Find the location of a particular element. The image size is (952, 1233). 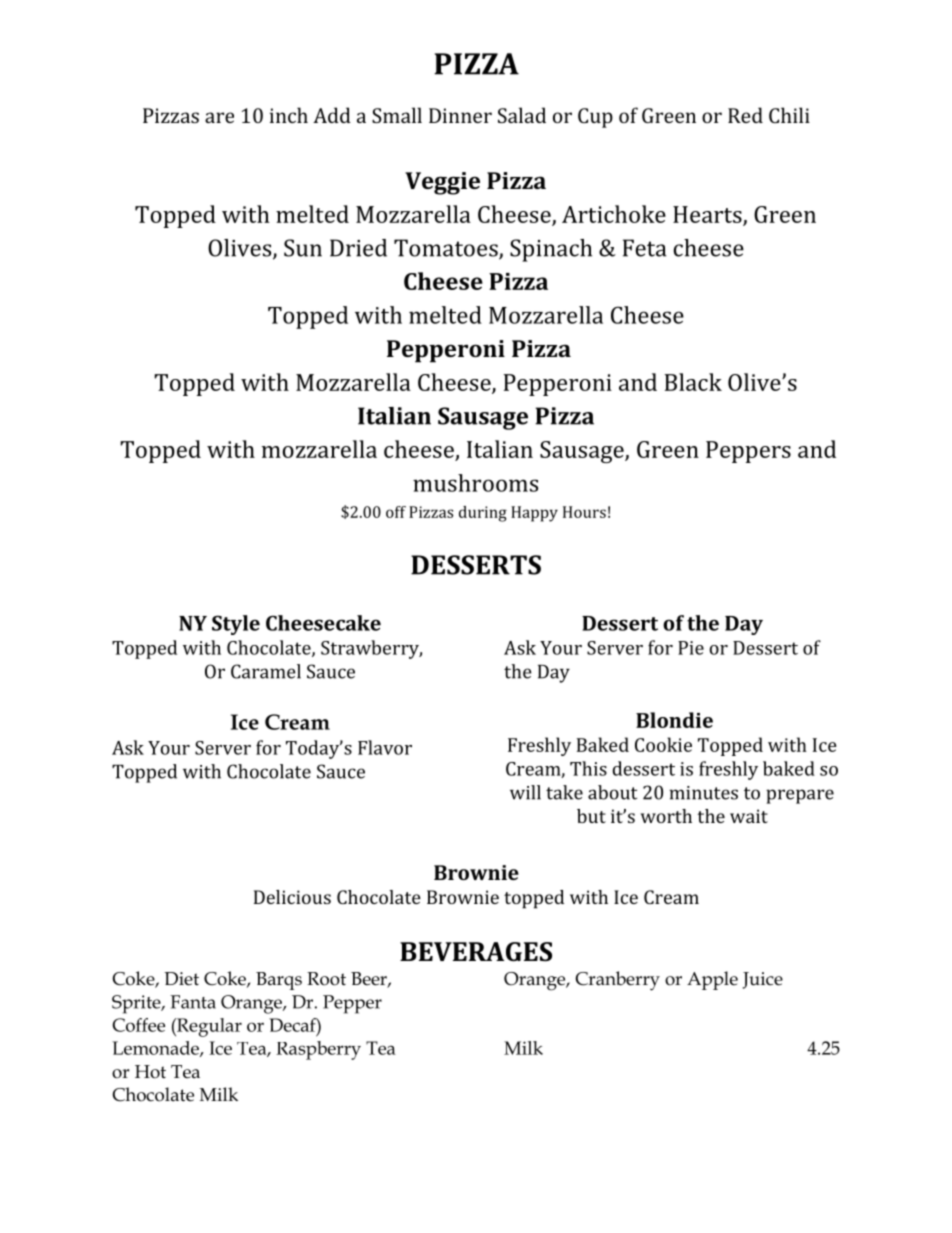

Red is located at coordinates (745, 115).
